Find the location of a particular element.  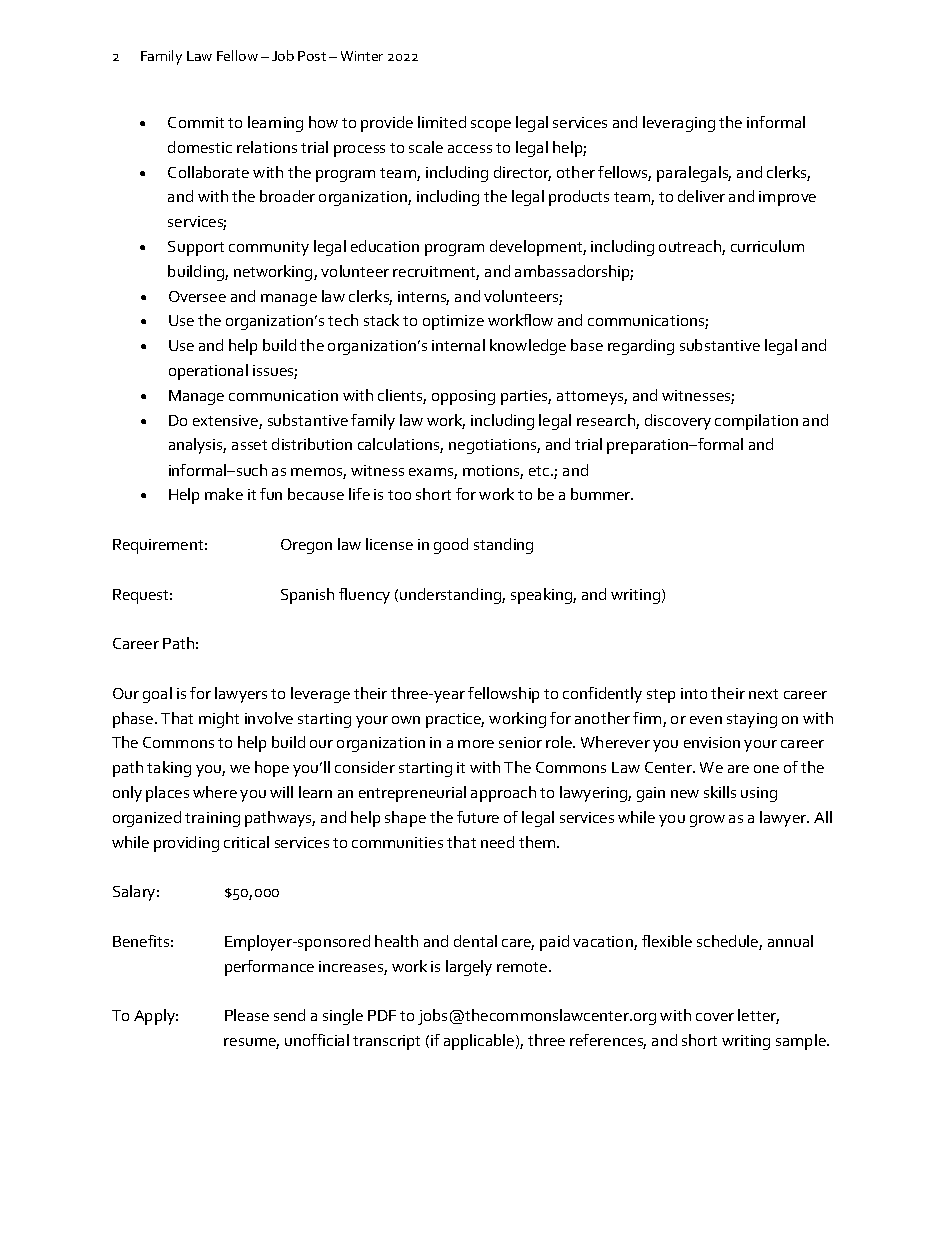

operational is located at coordinates (208, 372).
